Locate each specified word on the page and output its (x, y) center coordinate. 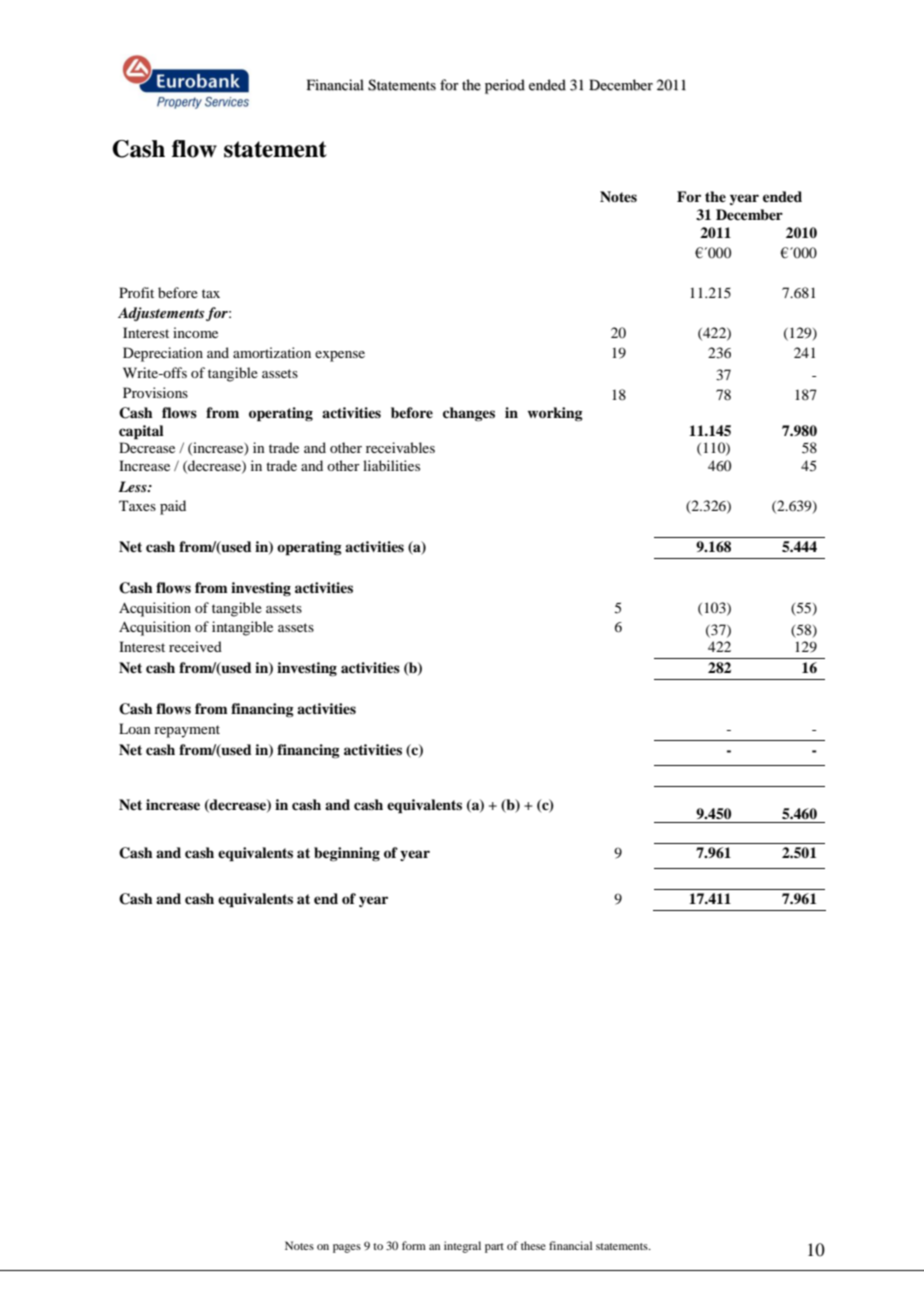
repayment (187, 731)
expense (340, 356)
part (494, 1248)
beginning (347, 854)
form (414, 1245)
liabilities (391, 465)
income (195, 332)
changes (469, 414)
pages (347, 1248)
